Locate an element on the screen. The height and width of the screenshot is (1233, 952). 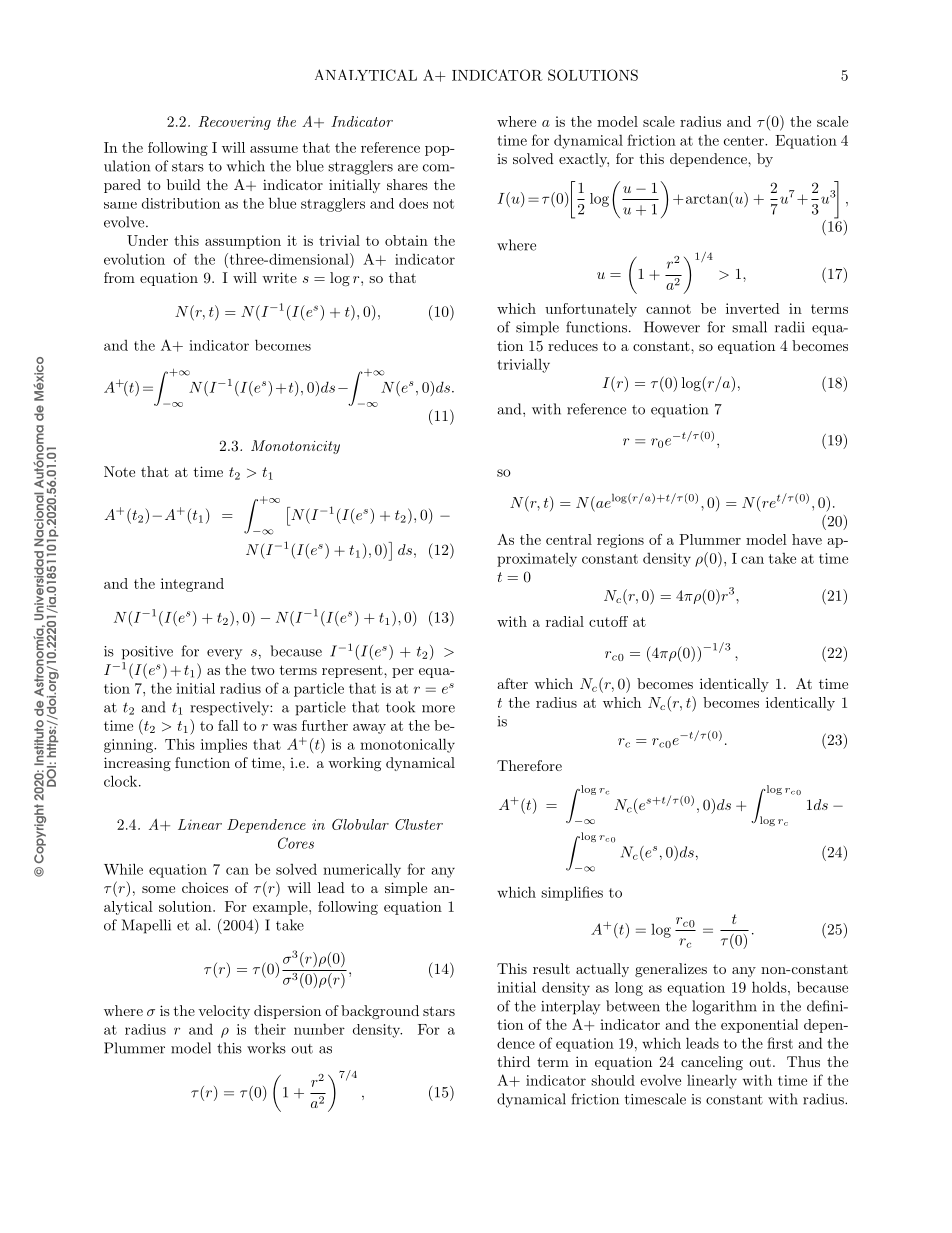
third is located at coordinates (513, 1061).
